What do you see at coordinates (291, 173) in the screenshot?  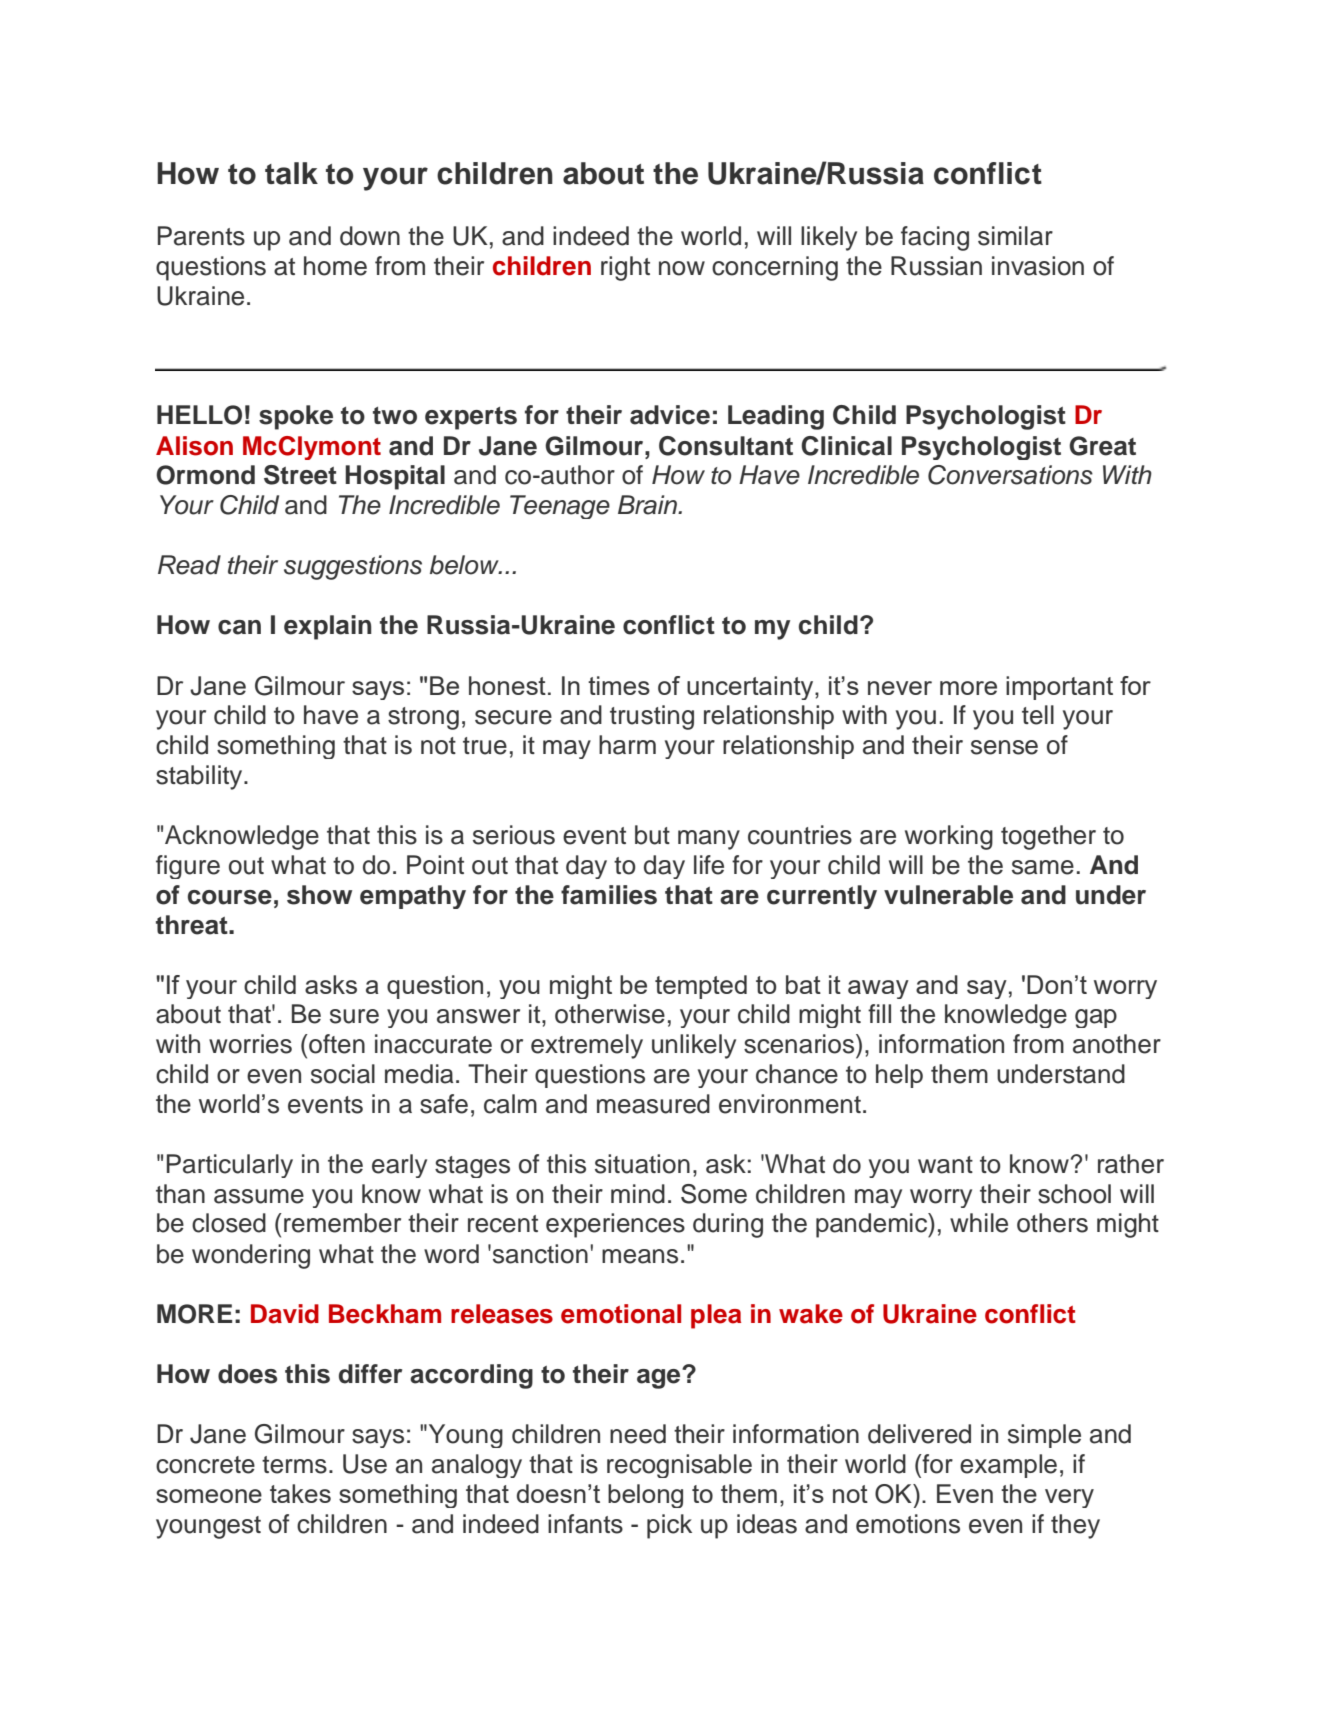 I see `talk` at bounding box center [291, 173].
